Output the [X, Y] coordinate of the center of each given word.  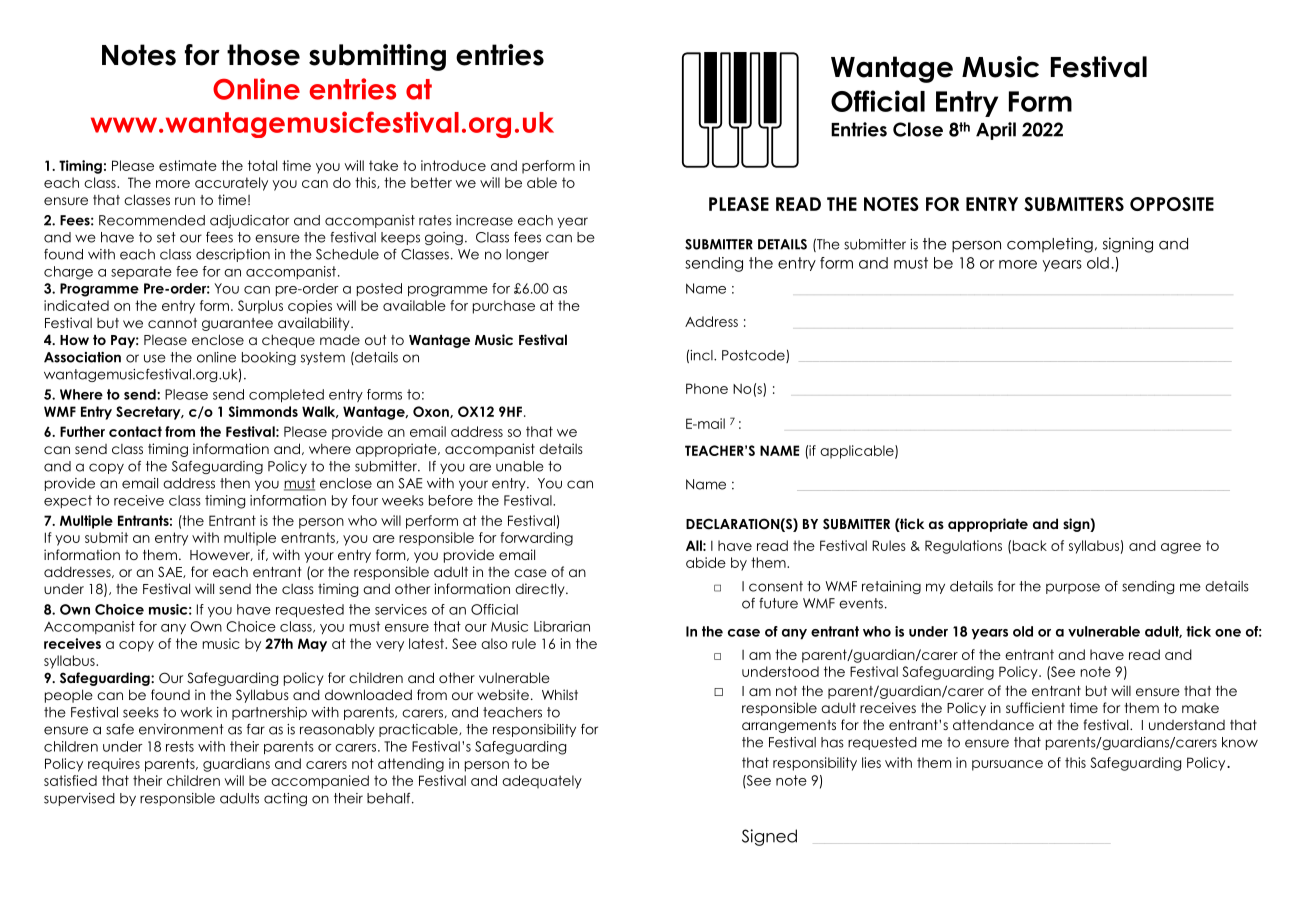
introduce [453, 165]
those [263, 55]
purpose [1073, 588]
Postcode [754, 356]
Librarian [562, 626]
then [235, 483]
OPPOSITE [1172, 204]
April [996, 131]
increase [484, 220]
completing [1050, 245]
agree [1181, 548]
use [155, 358]
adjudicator [249, 221]
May [312, 645]
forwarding [536, 539]
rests [180, 746]
